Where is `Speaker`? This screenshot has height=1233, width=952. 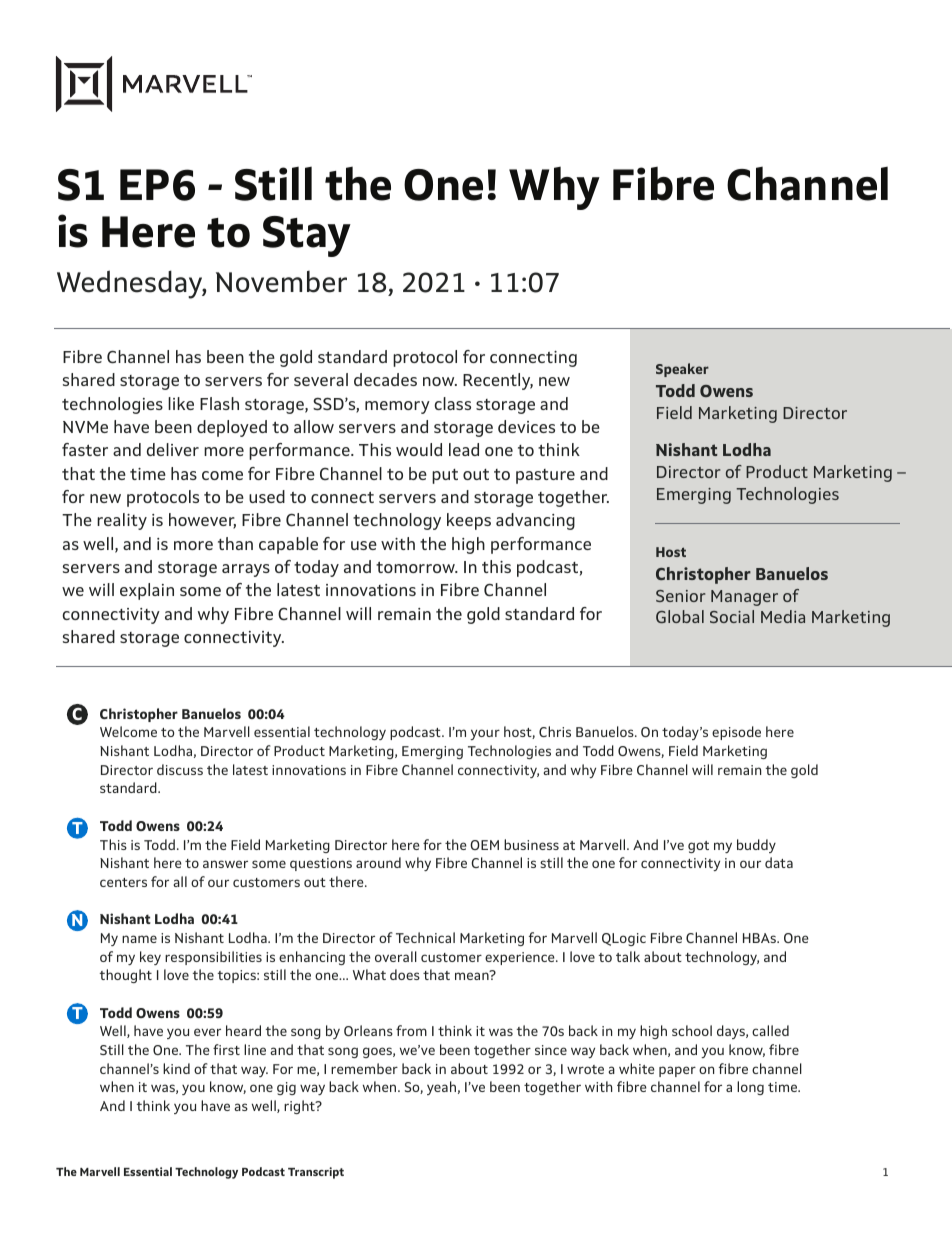
Speaker is located at coordinates (682, 370).
